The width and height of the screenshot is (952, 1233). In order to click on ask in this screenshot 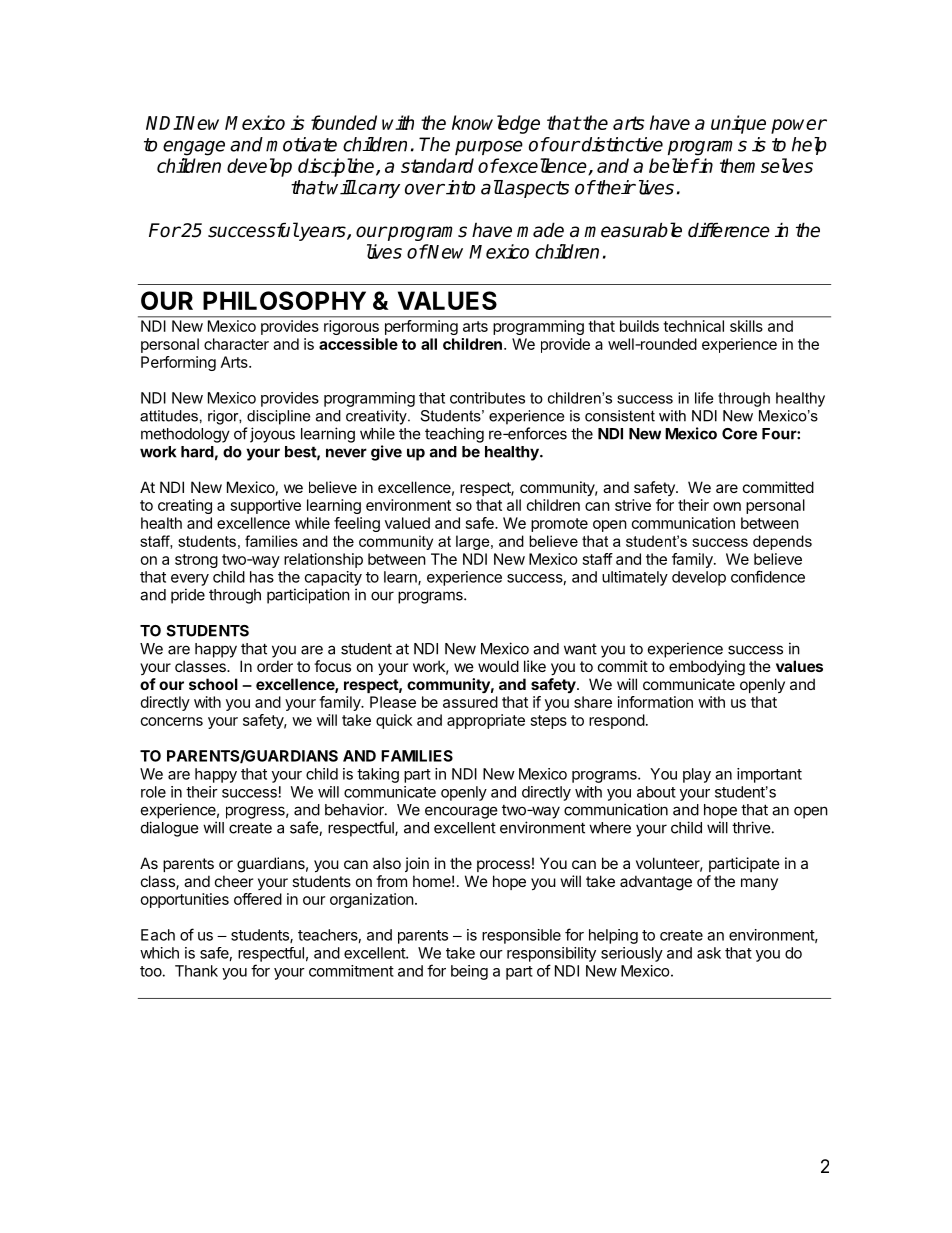, I will do `click(709, 953)`.
